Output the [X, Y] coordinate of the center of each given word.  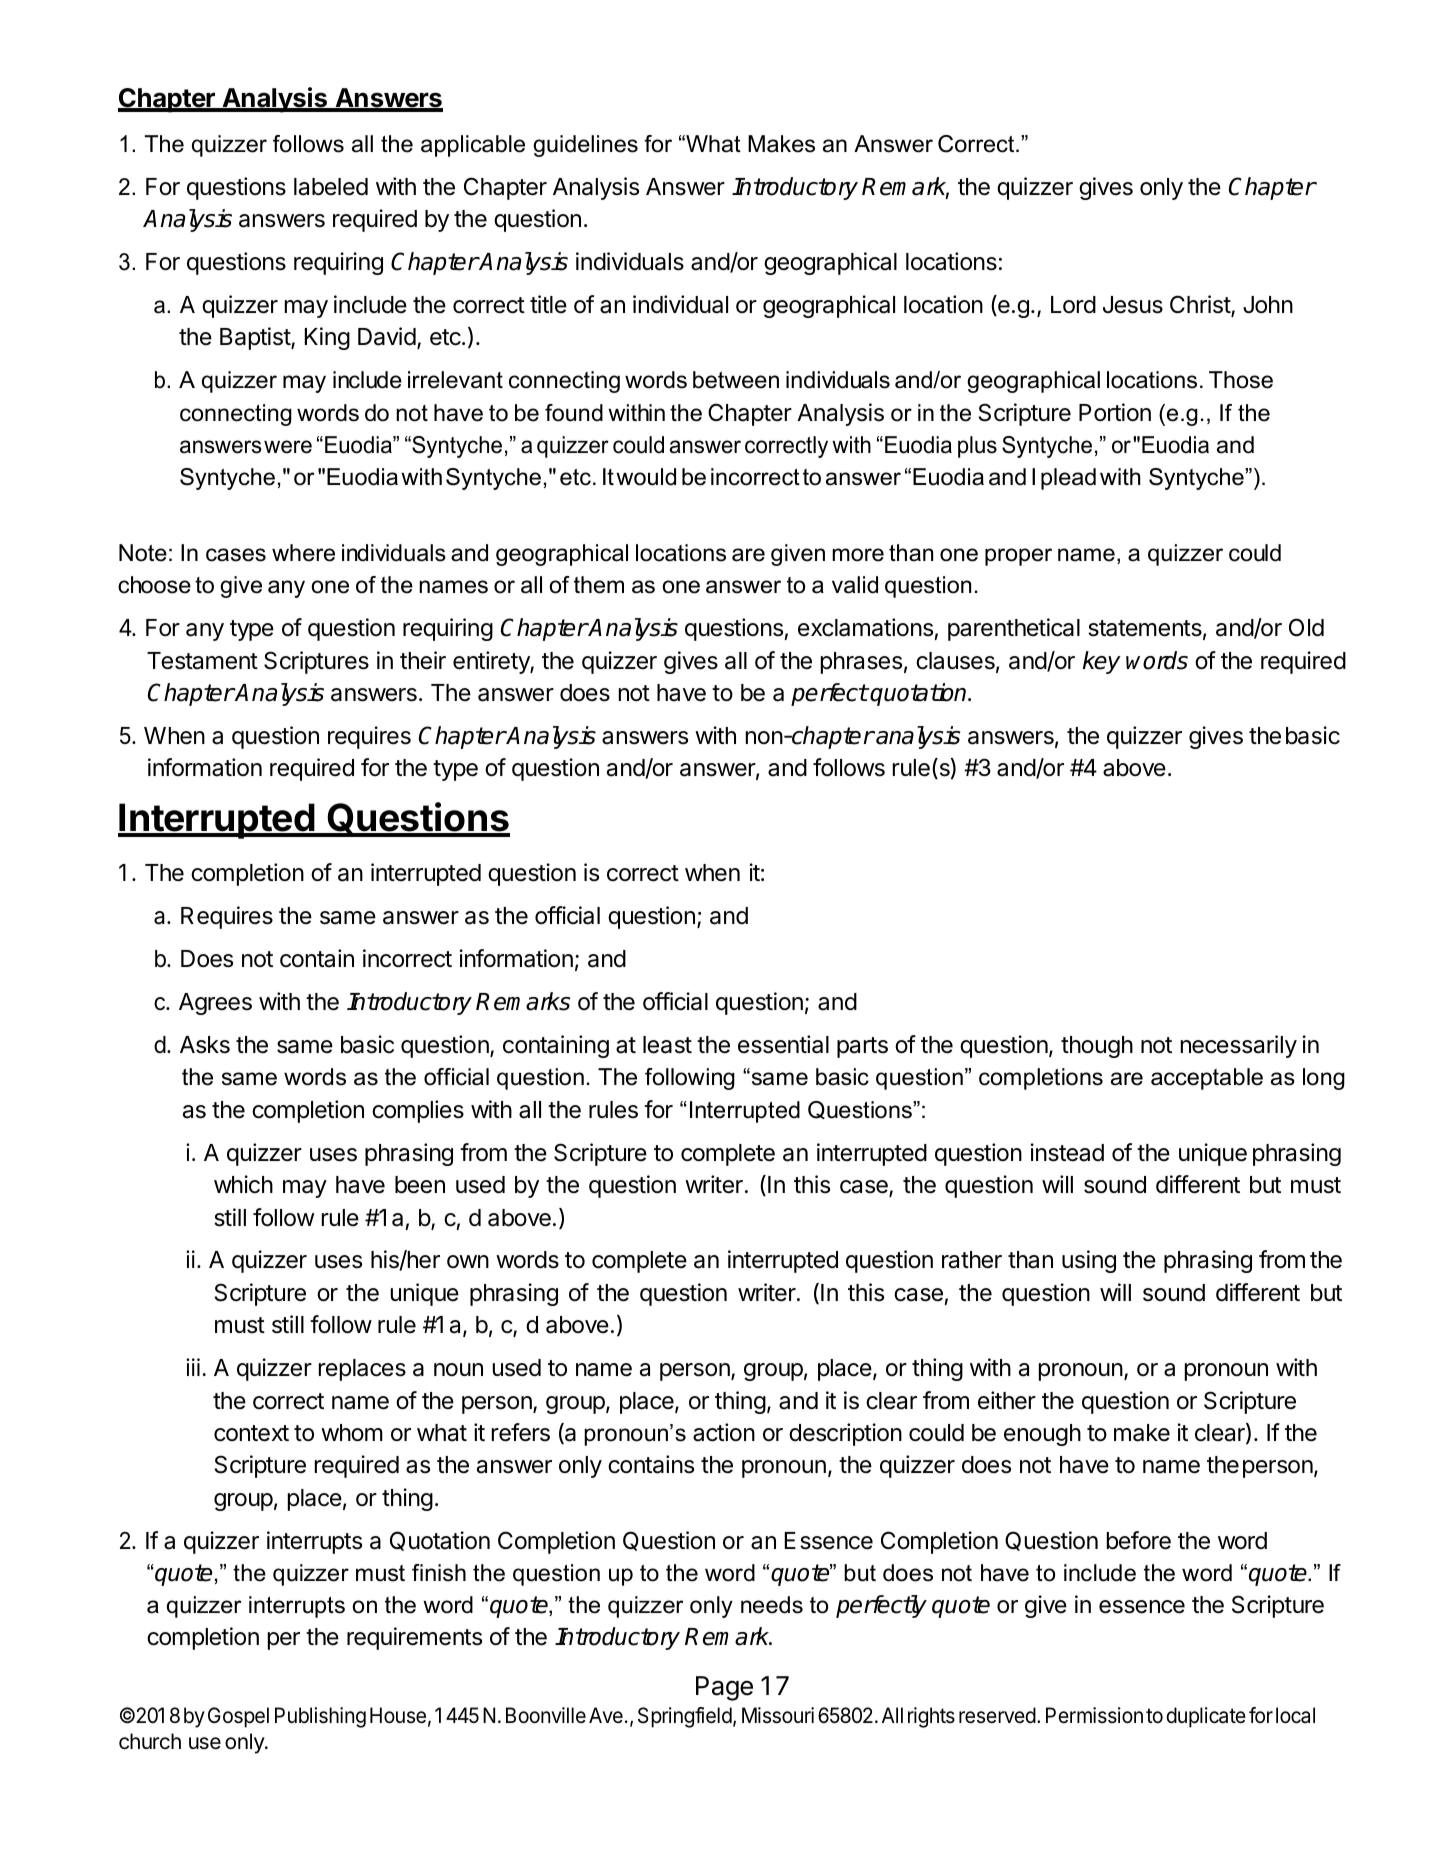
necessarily [1239, 1046]
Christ [1201, 306]
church [150, 1741]
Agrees [215, 1004]
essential [783, 1044]
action [724, 1432]
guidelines [585, 146]
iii [193, 1367]
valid [855, 585]
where [303, 553]
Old [1306, 627]
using [1089, 1261]
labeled [331, 187]
